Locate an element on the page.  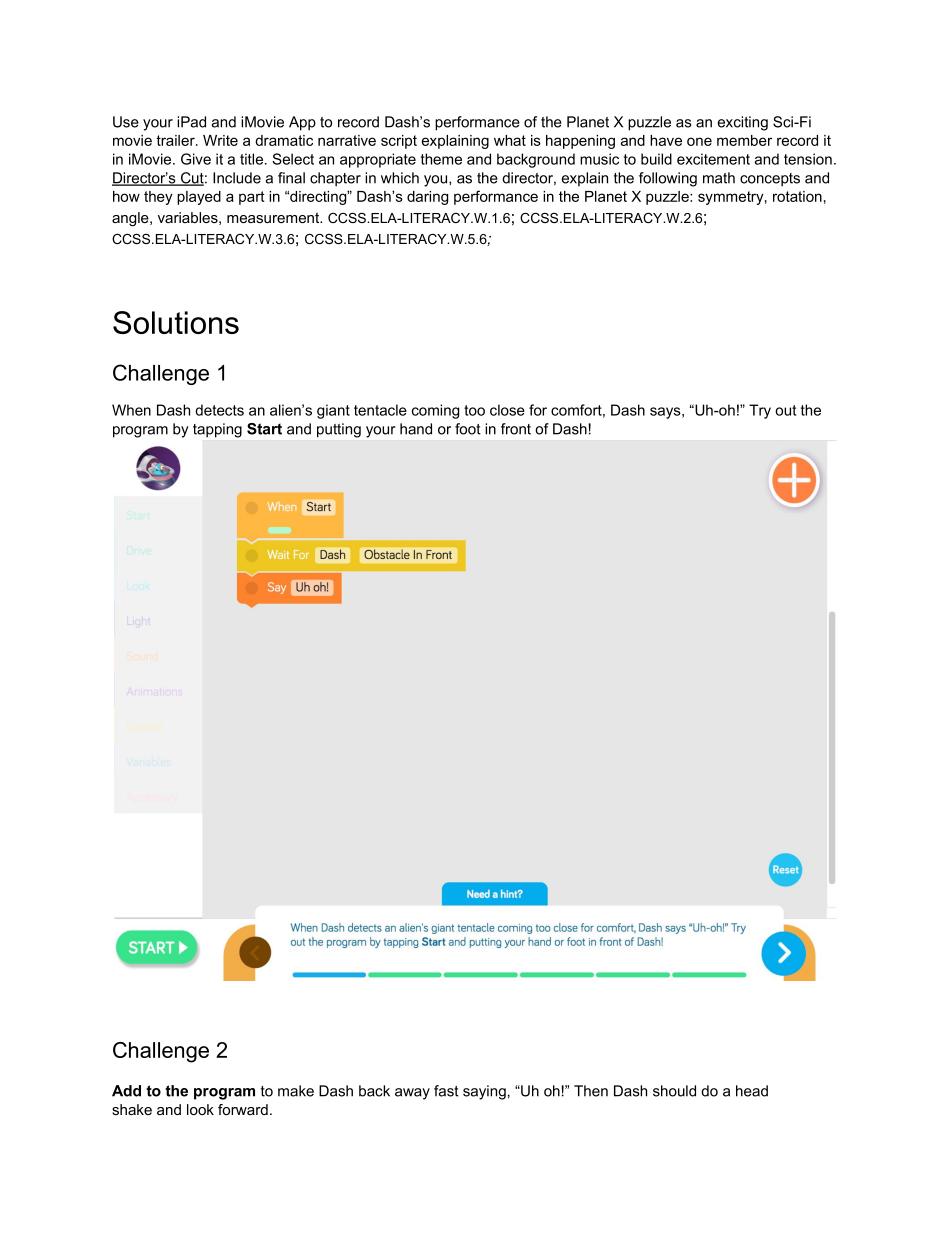
too is located at coordinates (474, 410).
